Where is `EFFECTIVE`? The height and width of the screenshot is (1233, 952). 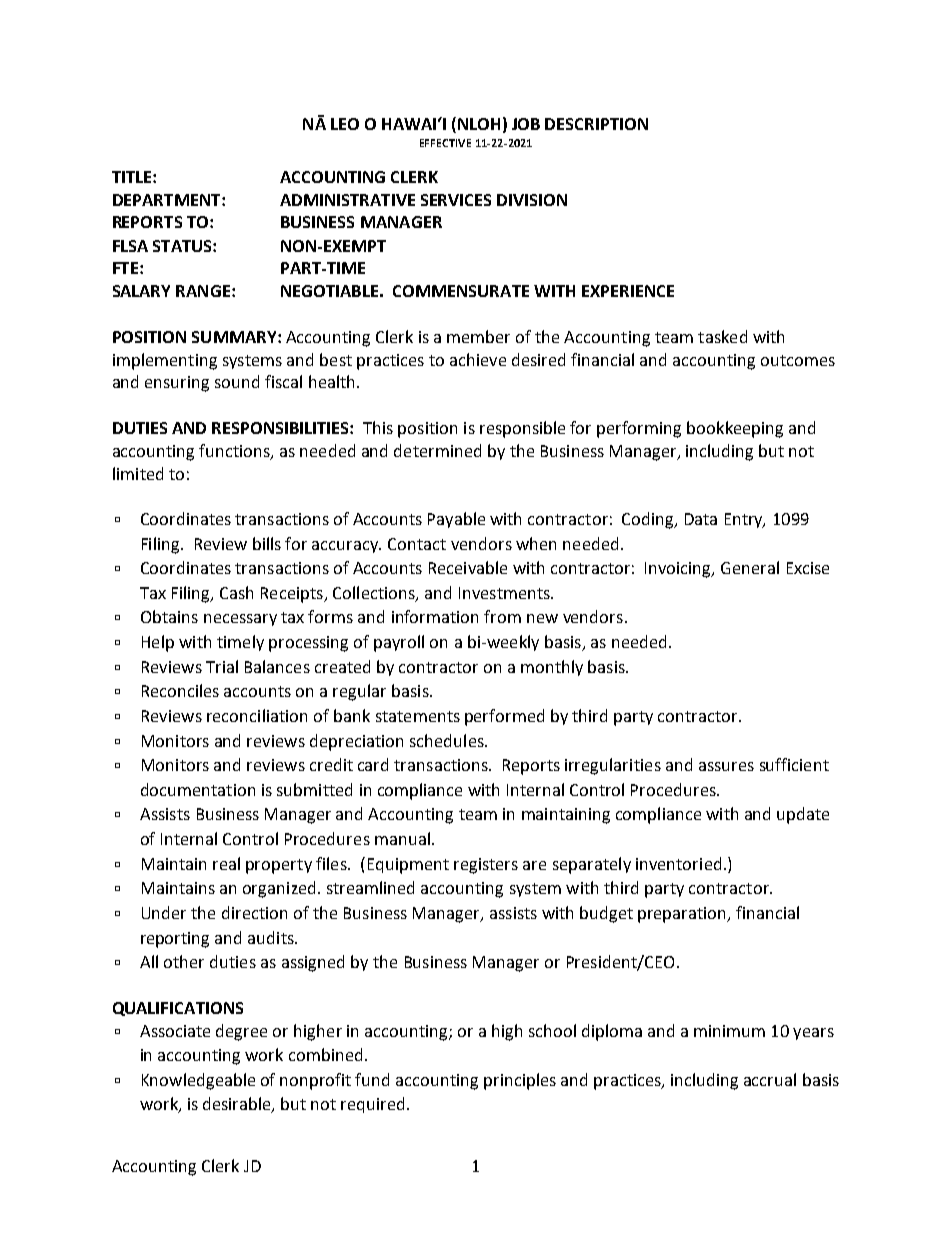
EFFECTIVE is located at coordinates (445, 143).
